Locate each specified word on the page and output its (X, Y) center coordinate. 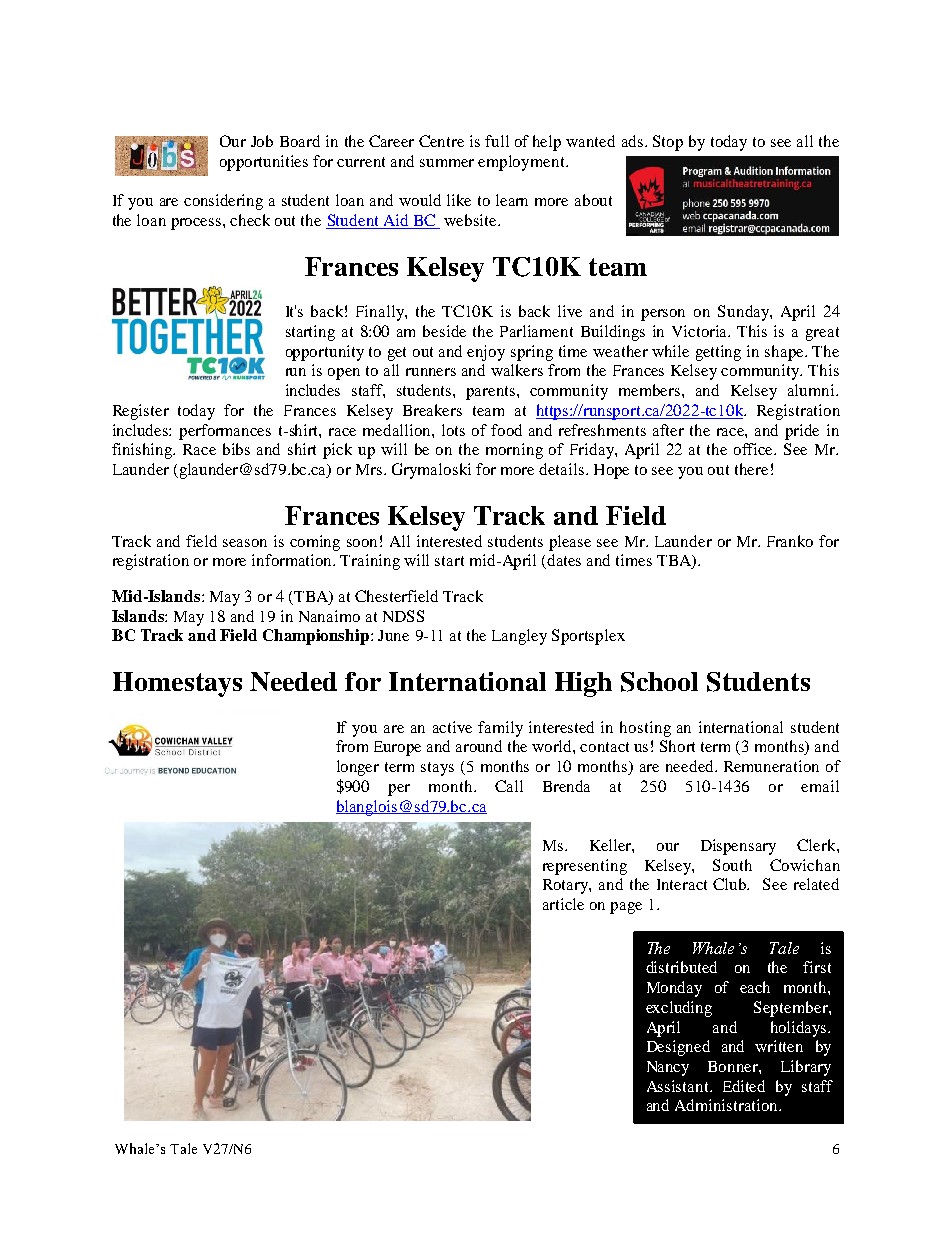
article (563, 904)
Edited (744, 1086)
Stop (668, 143)
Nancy (668, 1068)
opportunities (264, 163)
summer (447, 163)
